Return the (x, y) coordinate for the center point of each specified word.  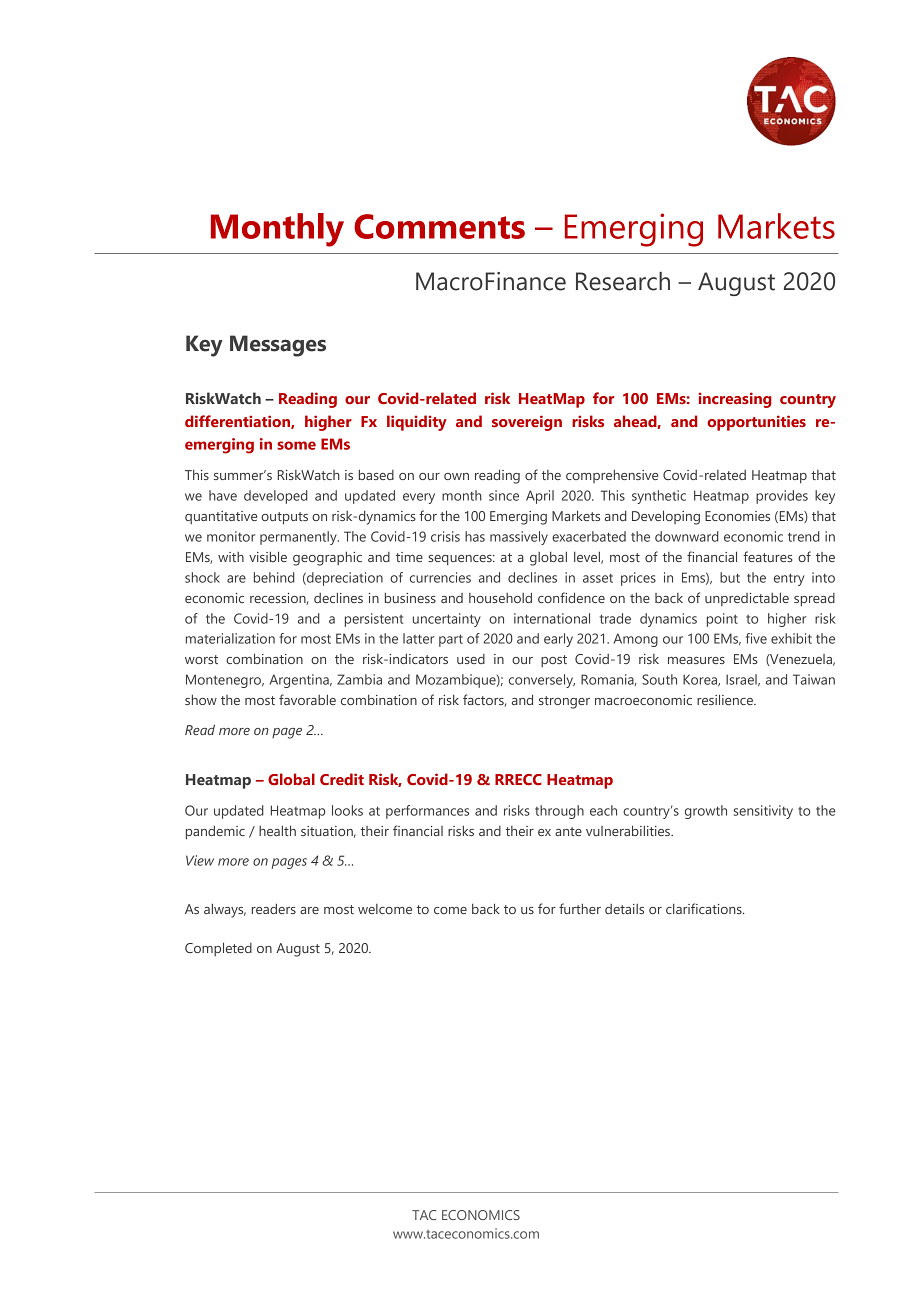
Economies (737, 516)
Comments (439, 226)
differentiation (238, 422)
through (559, 812)
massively (519, 538)
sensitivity (763, 812)
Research (623, 281)
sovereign (527, 423)
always (225, 911)
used (471, 659)
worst (201, 659)
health (277, 830)
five (756, 638)
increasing (735, 400)
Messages (278, 346)
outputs (284, 518)
